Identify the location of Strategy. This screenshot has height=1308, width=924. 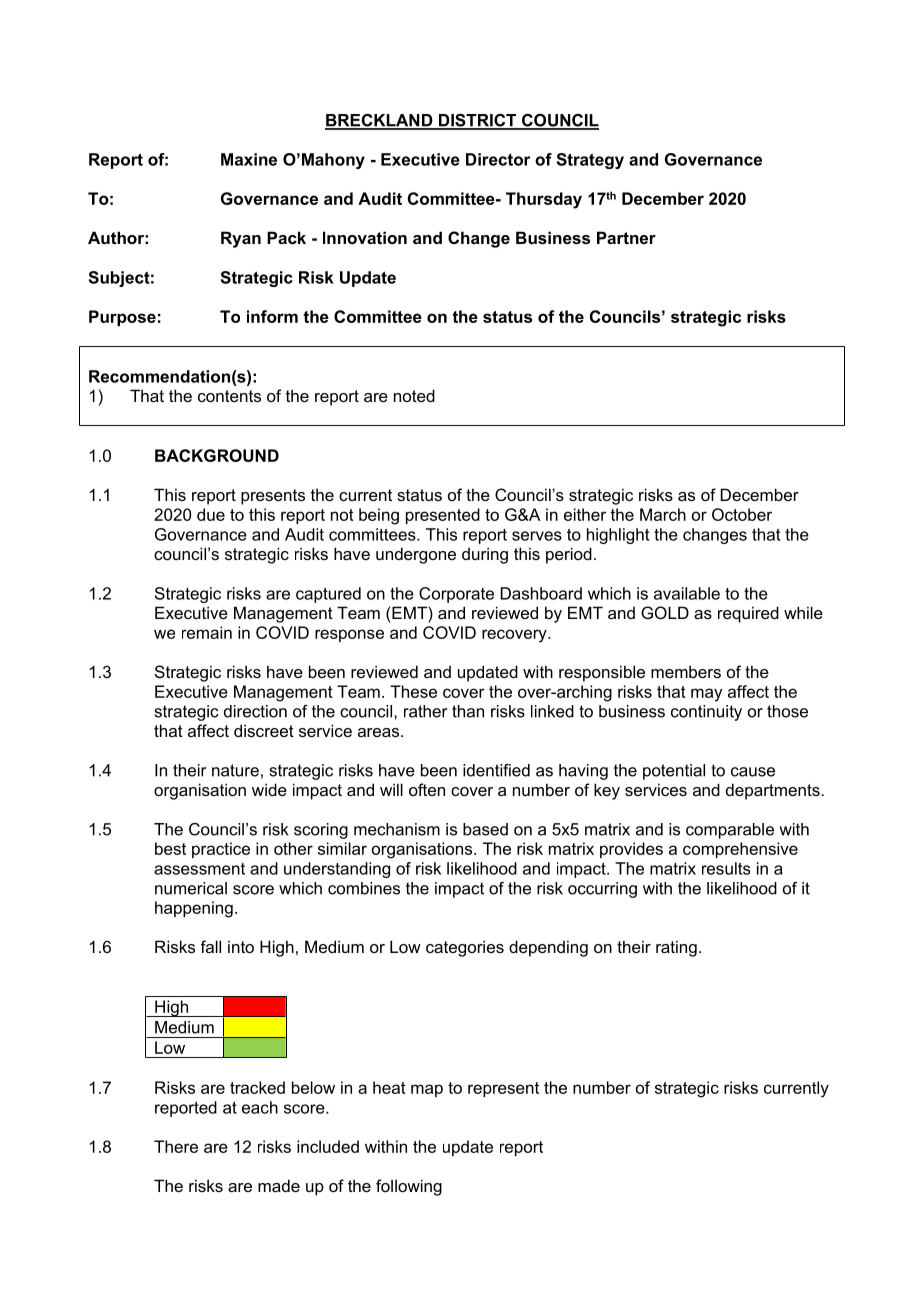
(590, 161).
